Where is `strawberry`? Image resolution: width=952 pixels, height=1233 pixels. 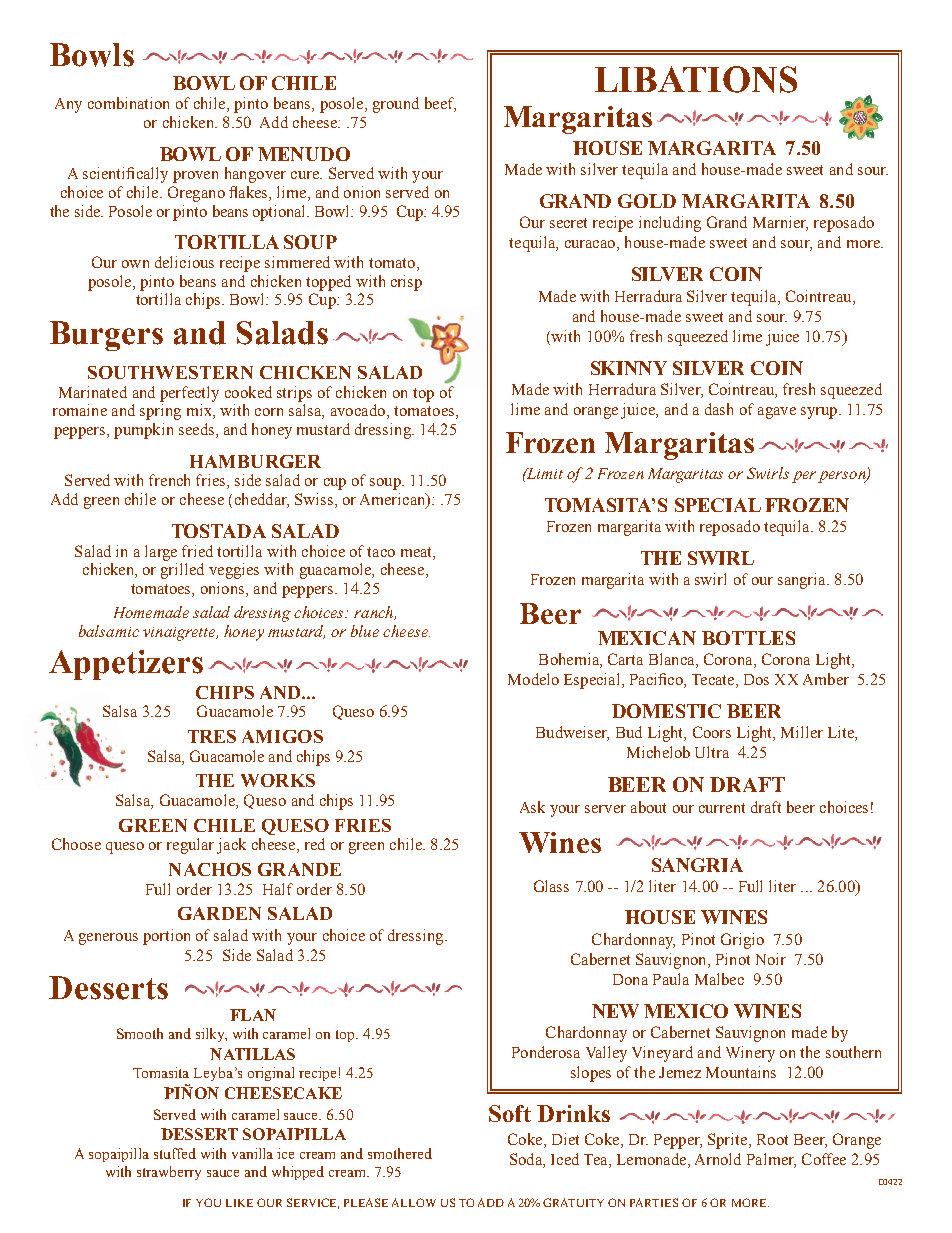
strawberry is located at coordinates (169, 1173).
